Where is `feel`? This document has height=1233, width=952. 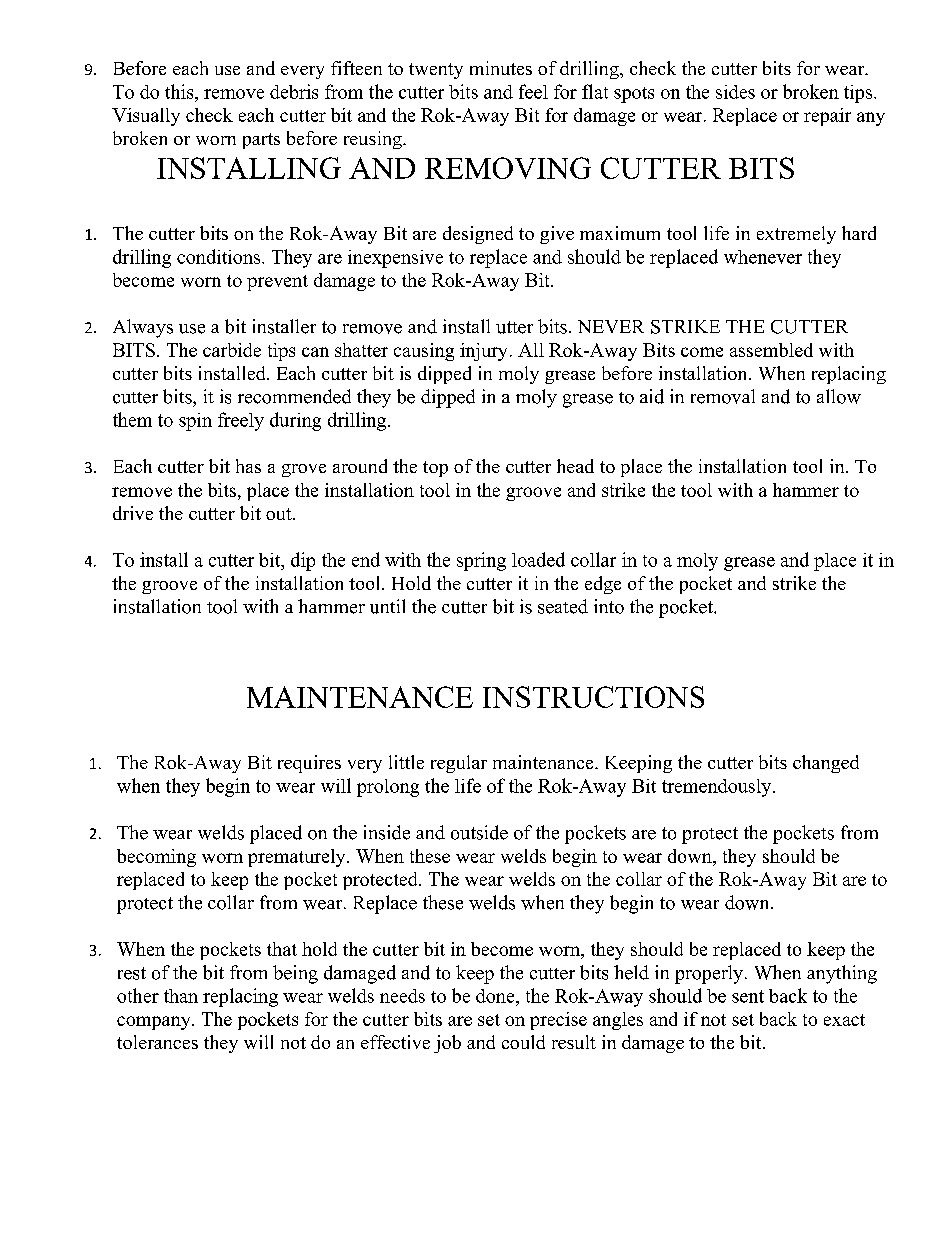 feel is located at coordinates (533, 91).
